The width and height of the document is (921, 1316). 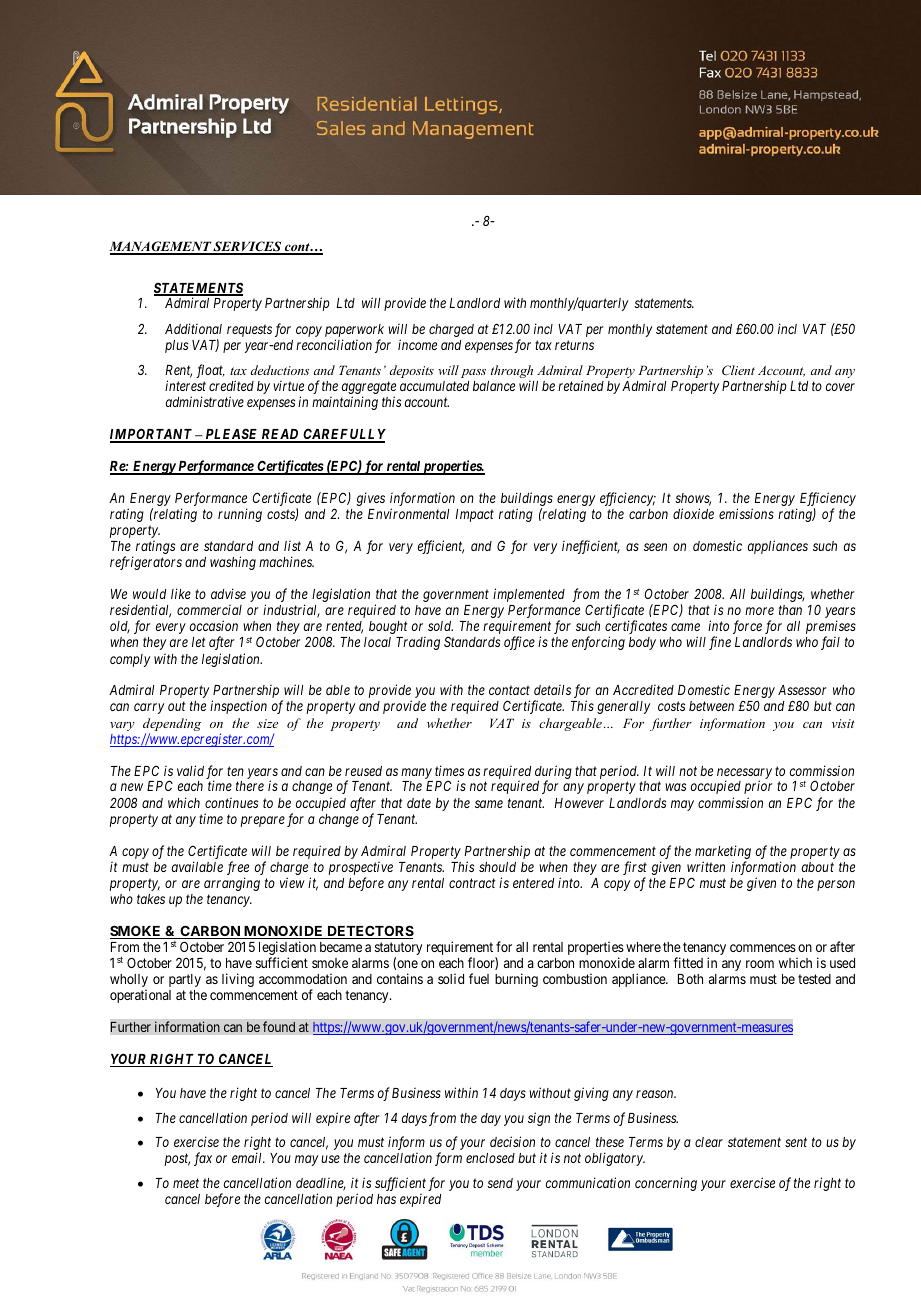 I want to click on Client, so click(x=738, y=370).
